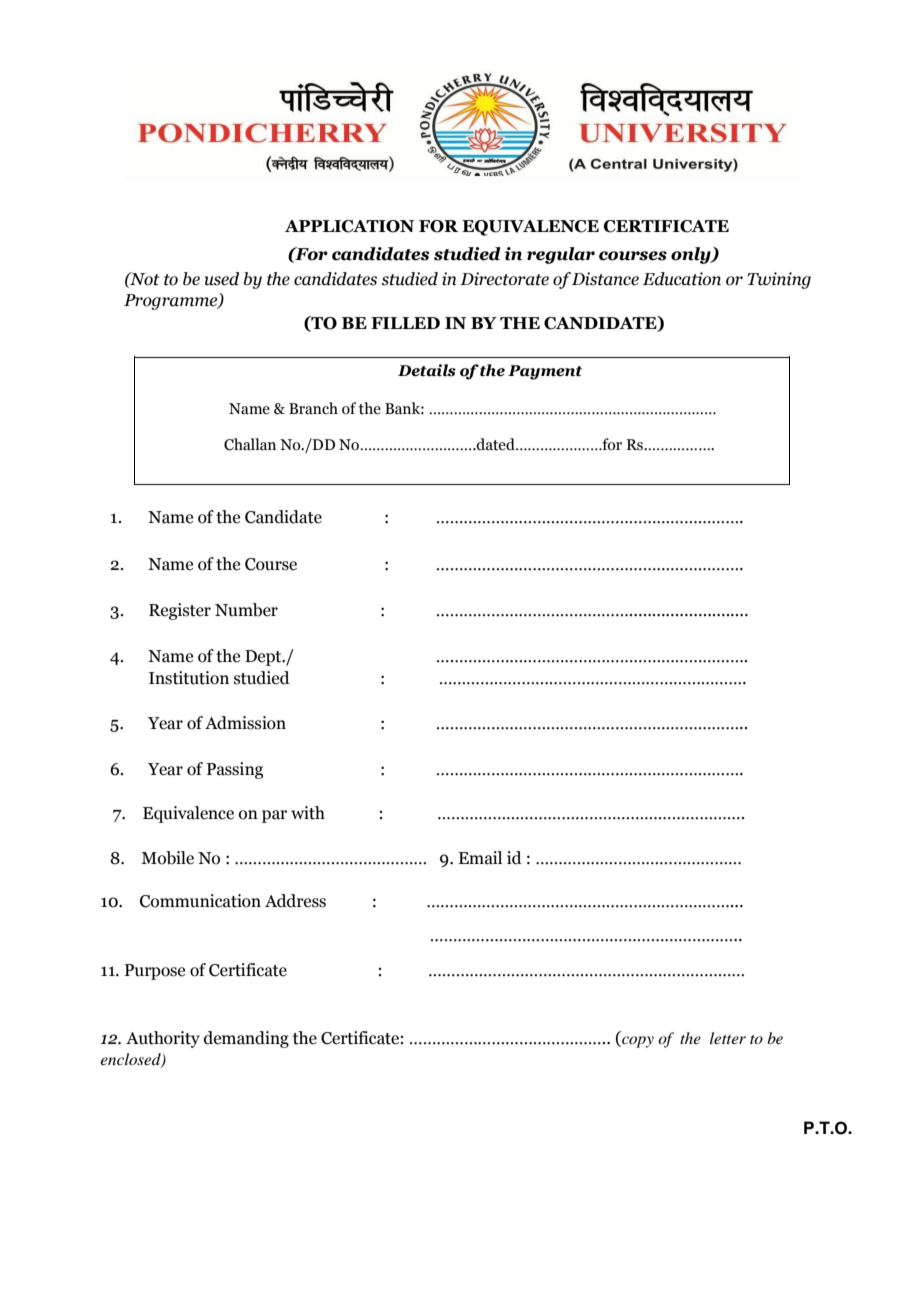  What do you see at coordinates (264, 658) in the image?
I see `Dept` at bounding box center [264, 658].
